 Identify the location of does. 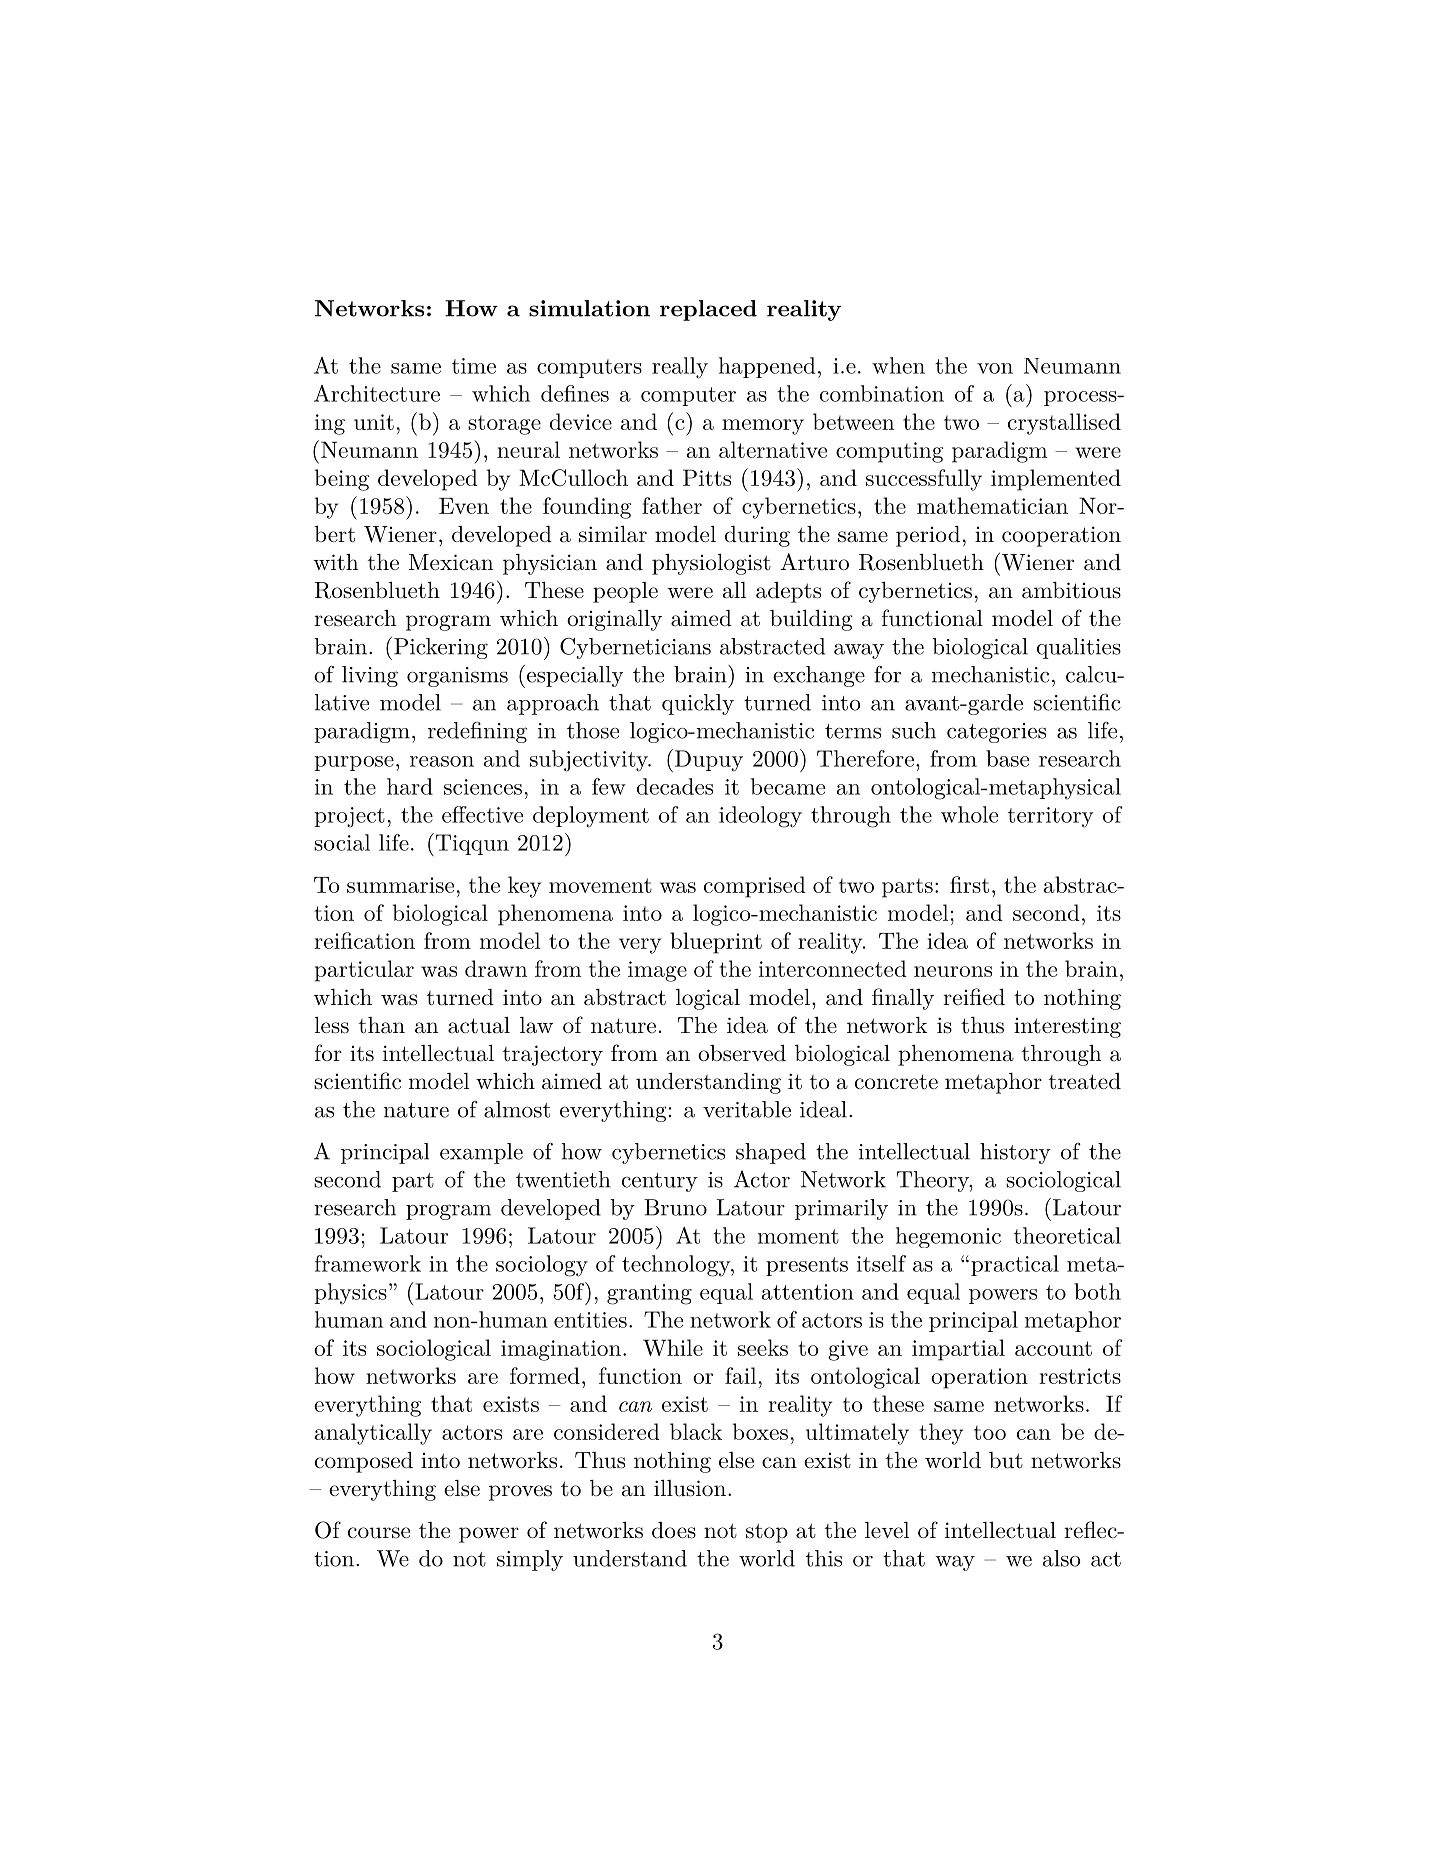
(674, 1530).
